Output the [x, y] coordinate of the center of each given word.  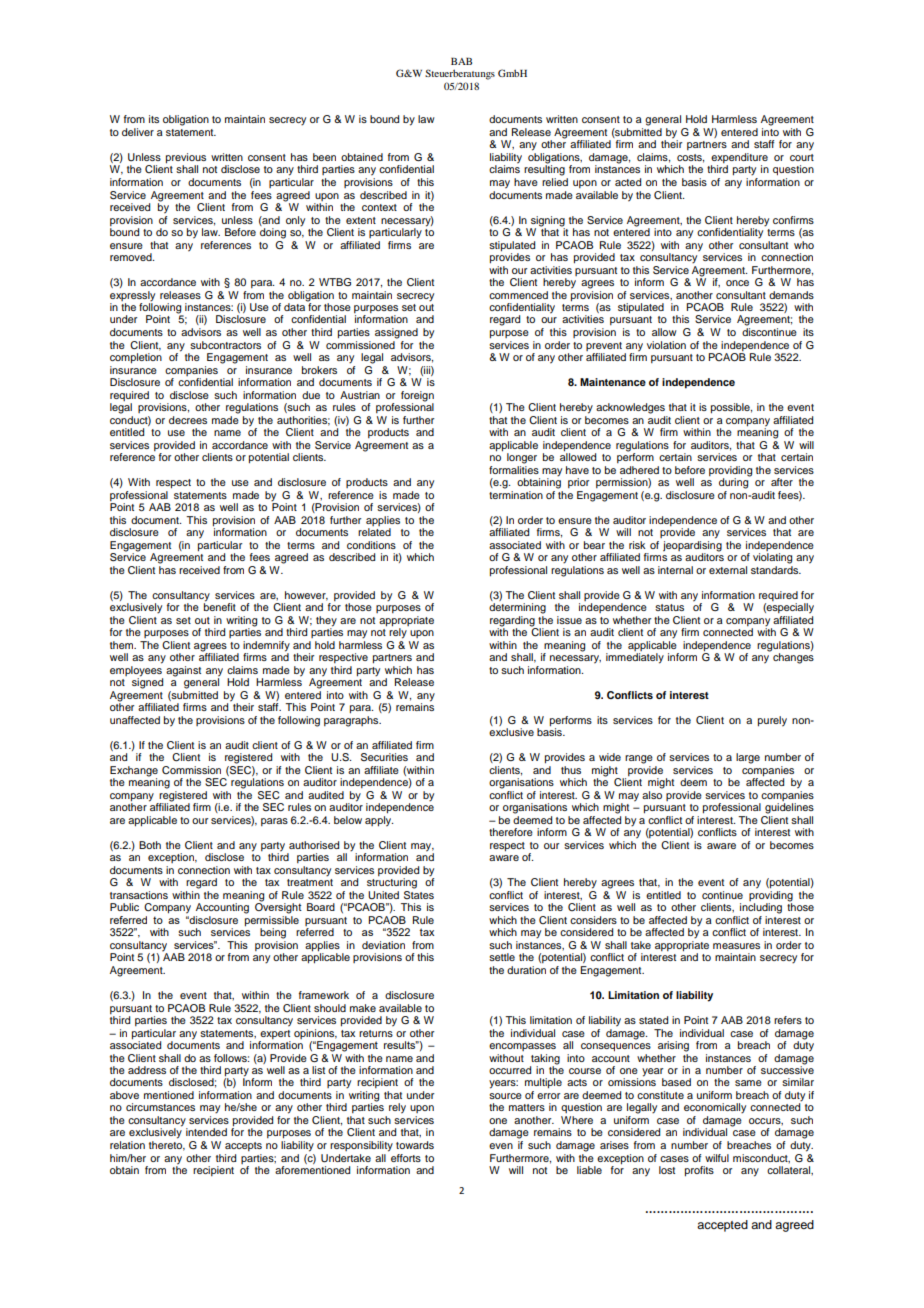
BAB [461, 61]
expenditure [739, 159]
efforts [406, 1158]
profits [699, 1171]
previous [186, 159]
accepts [243, 1146]
